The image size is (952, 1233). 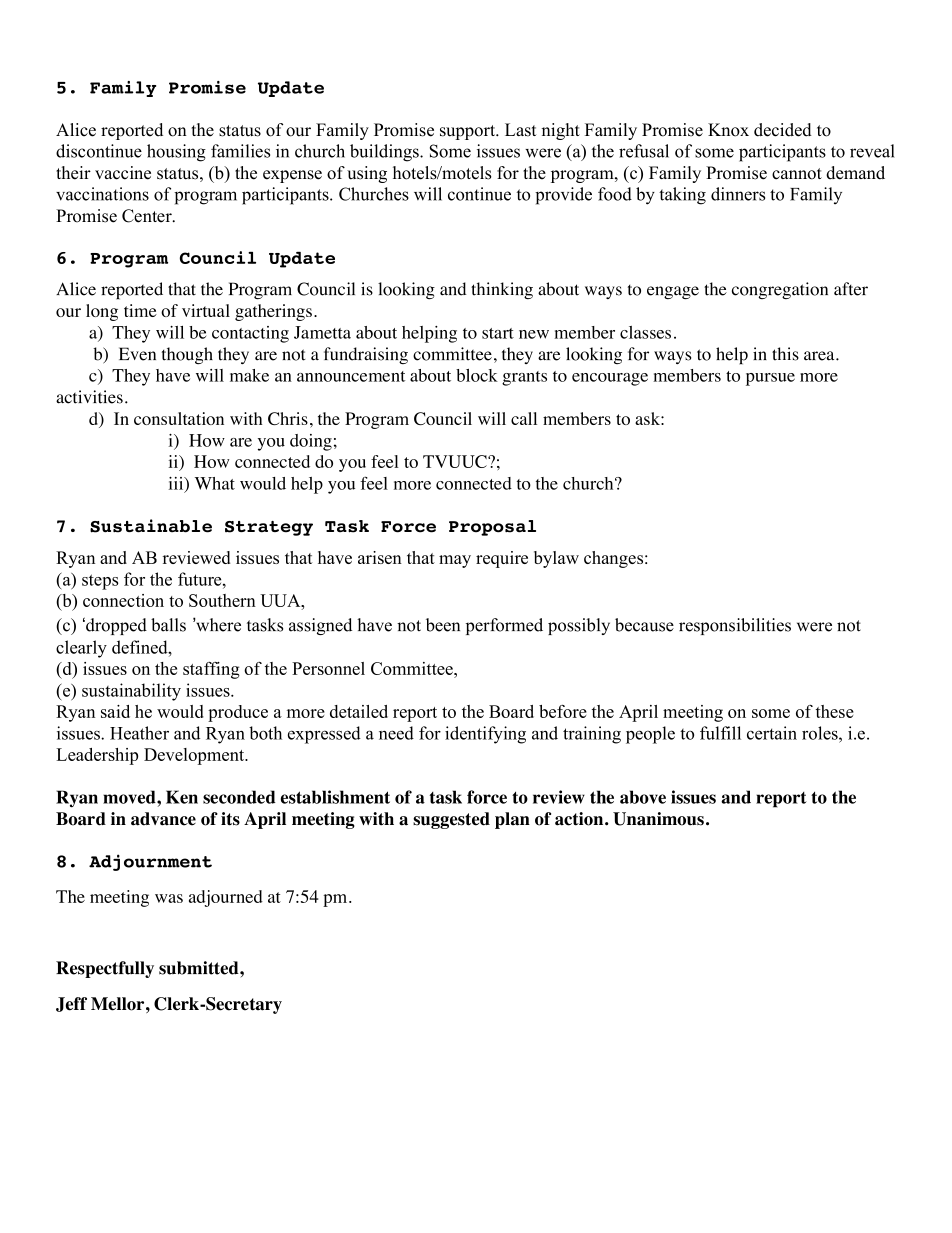 What do you see at coordinates (123, 173) in the image?
I see `vaccine` at bounding box center [123, 173].
